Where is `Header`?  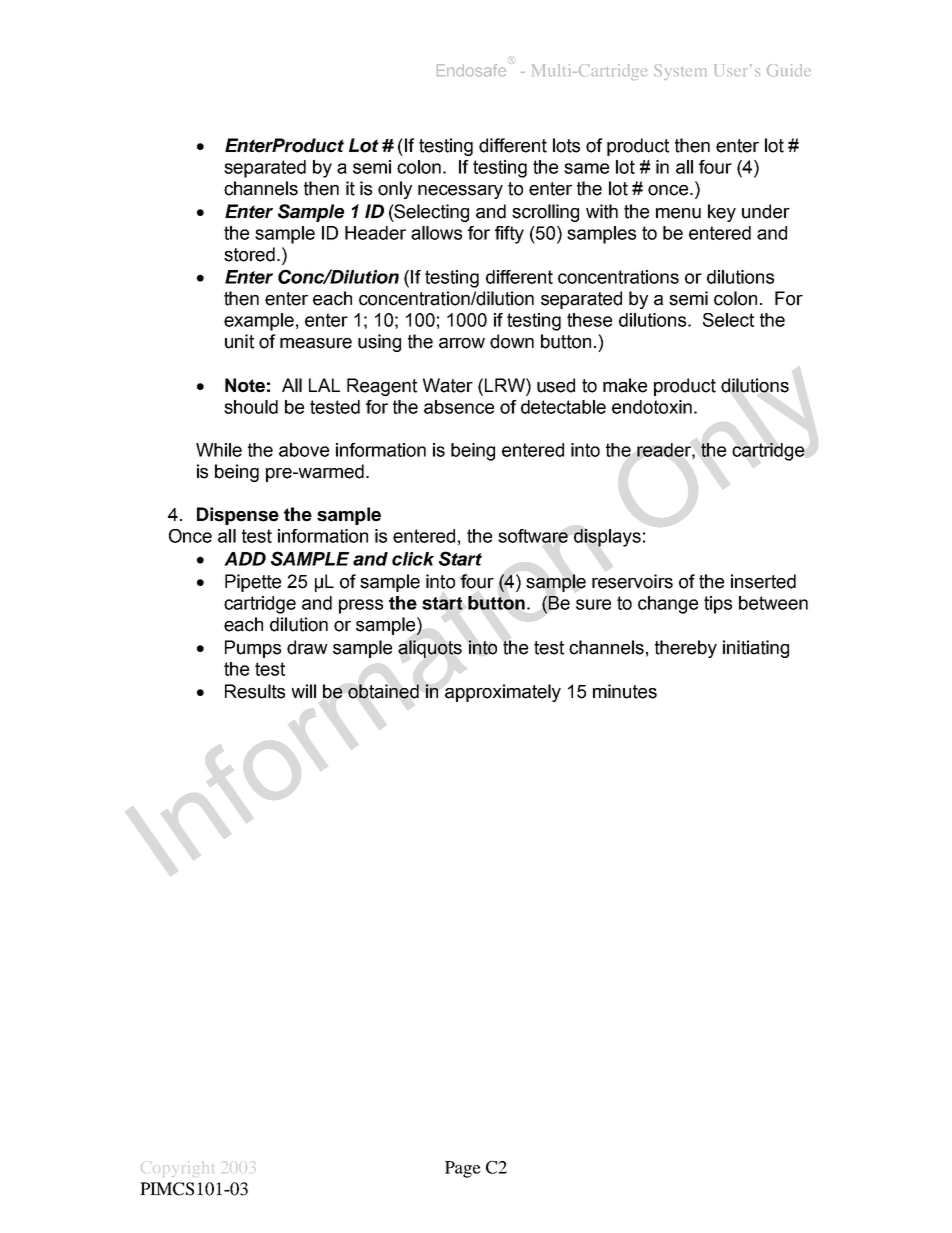
Header is located at coordinates (375, 233).
